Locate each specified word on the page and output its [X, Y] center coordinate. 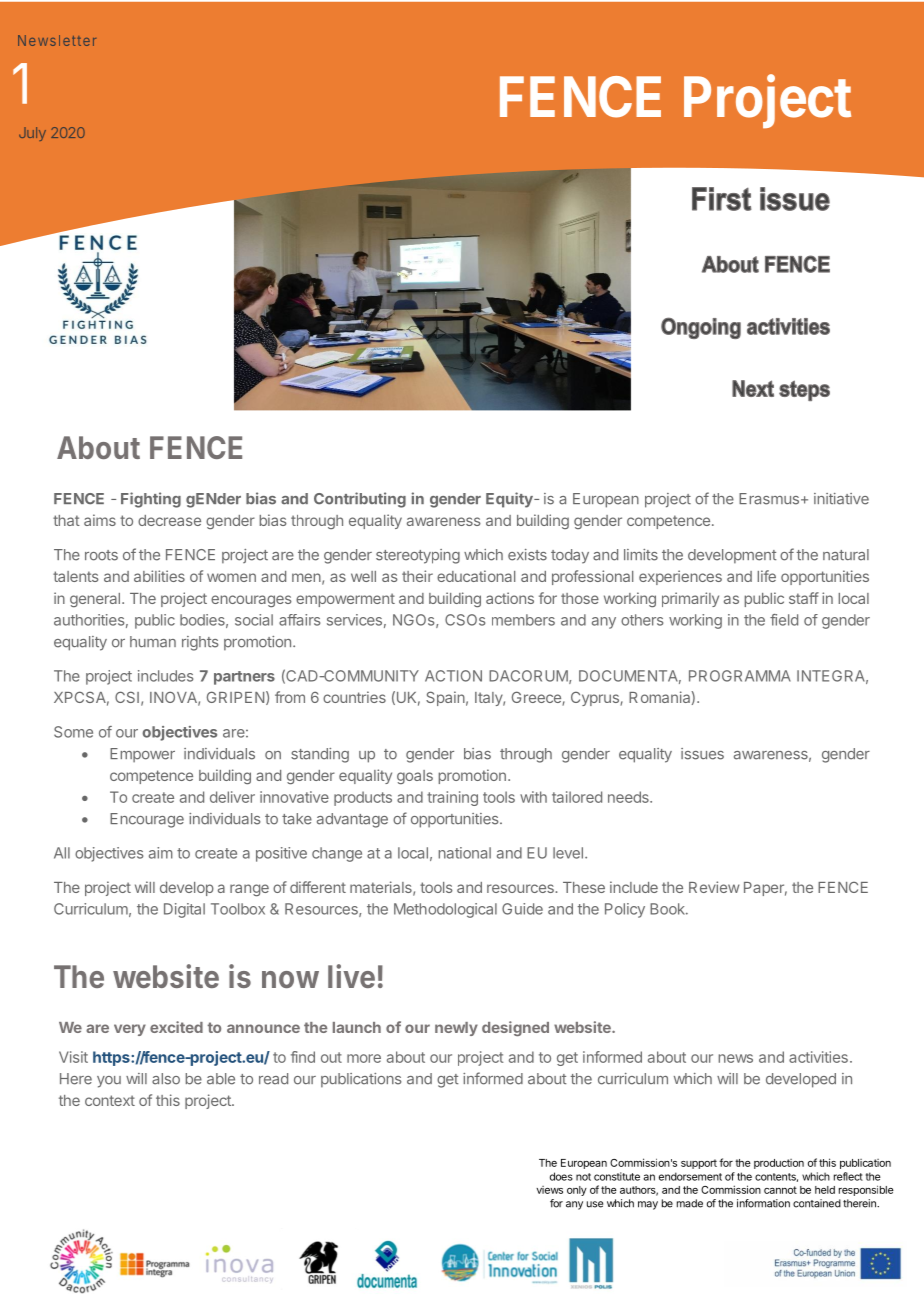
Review [714, 887]
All [62, 853]
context [110, 1100]
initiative [841, 499]
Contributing [360, 500]
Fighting [151, 500]
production [779, 1164]
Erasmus [769, 499]
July [32, 134]
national [465, 853]
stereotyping [418, 556]
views [549, 1190]
